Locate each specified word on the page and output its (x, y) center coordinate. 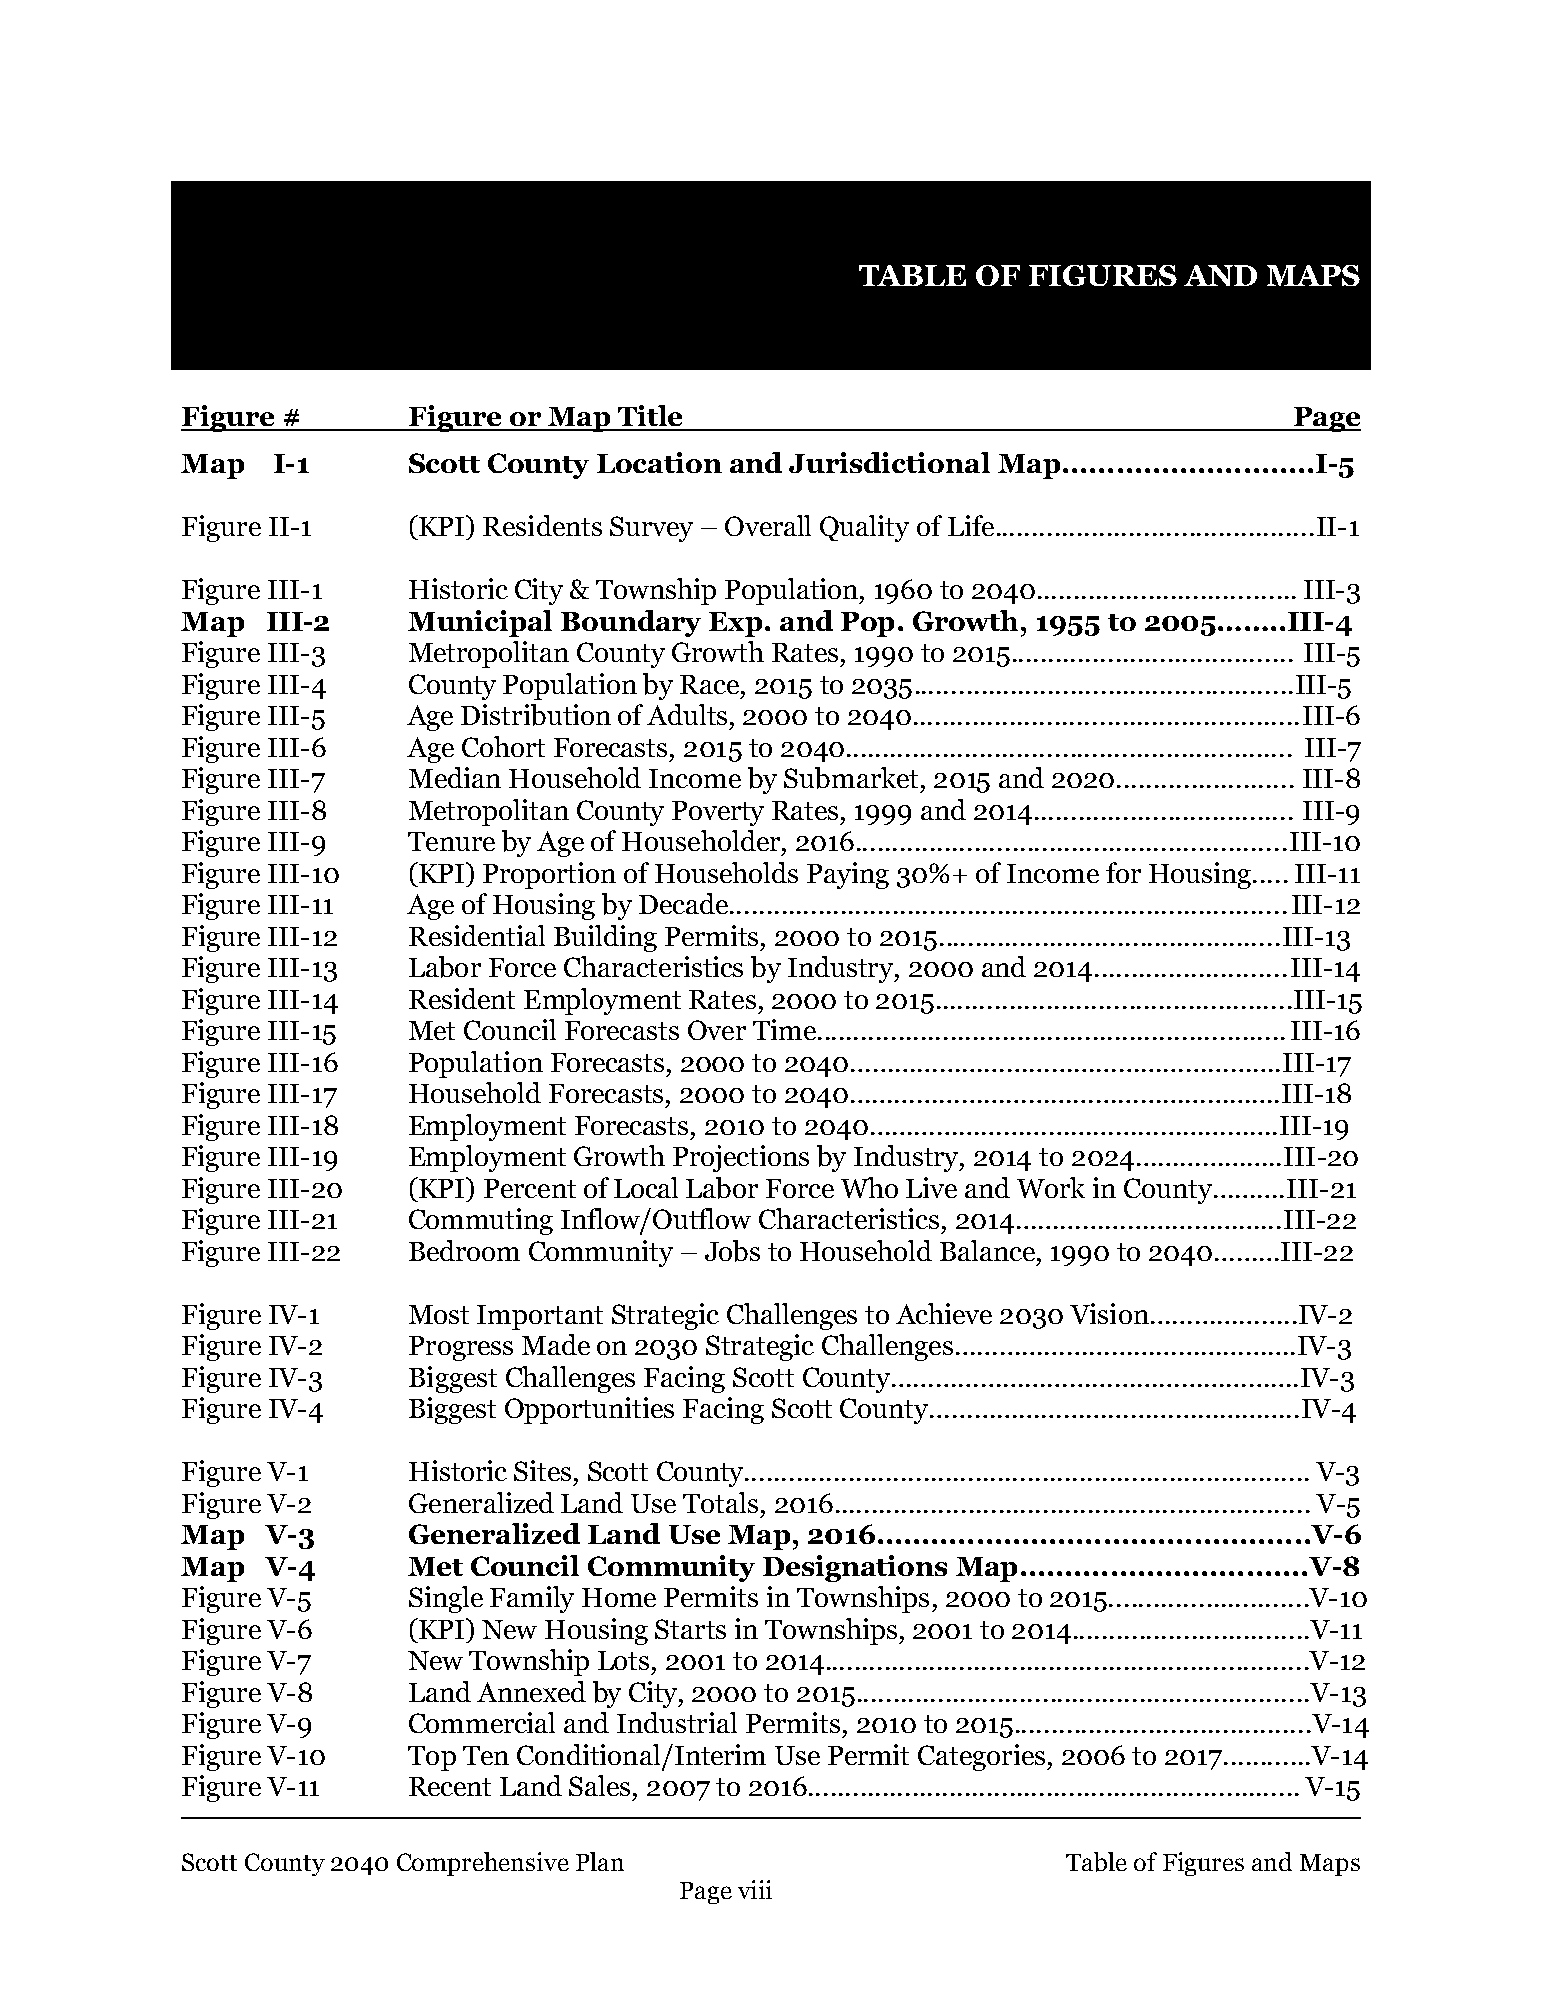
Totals (720, 1502)
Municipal (480, 623)
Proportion (549, 875)
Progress (461, 1348)
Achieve (944, 1313)
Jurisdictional (889, 462)
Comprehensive (483, 1864)
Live (931, 1187)
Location (659, 462)
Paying (848, 875)
